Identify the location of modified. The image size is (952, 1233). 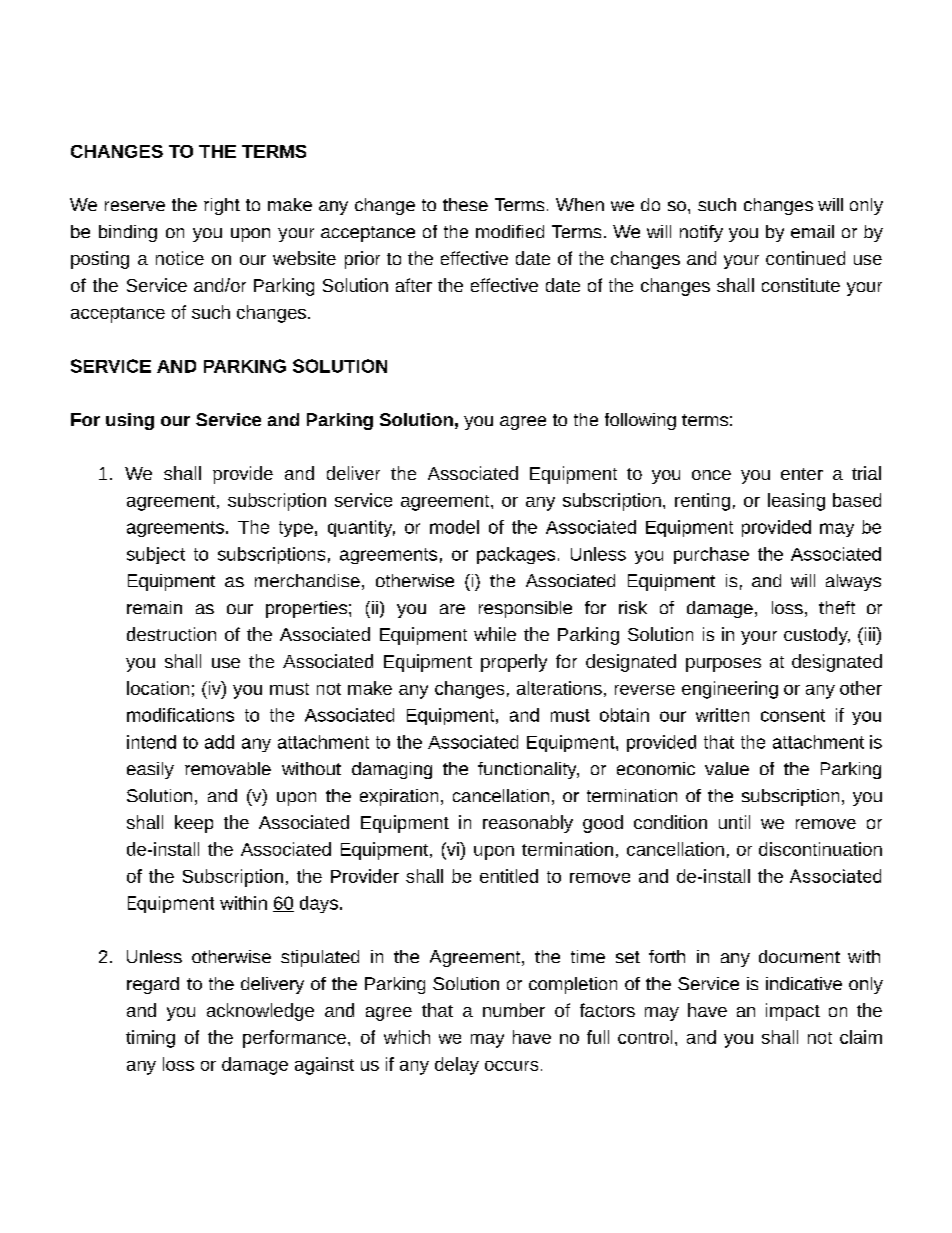
(510, 231).
